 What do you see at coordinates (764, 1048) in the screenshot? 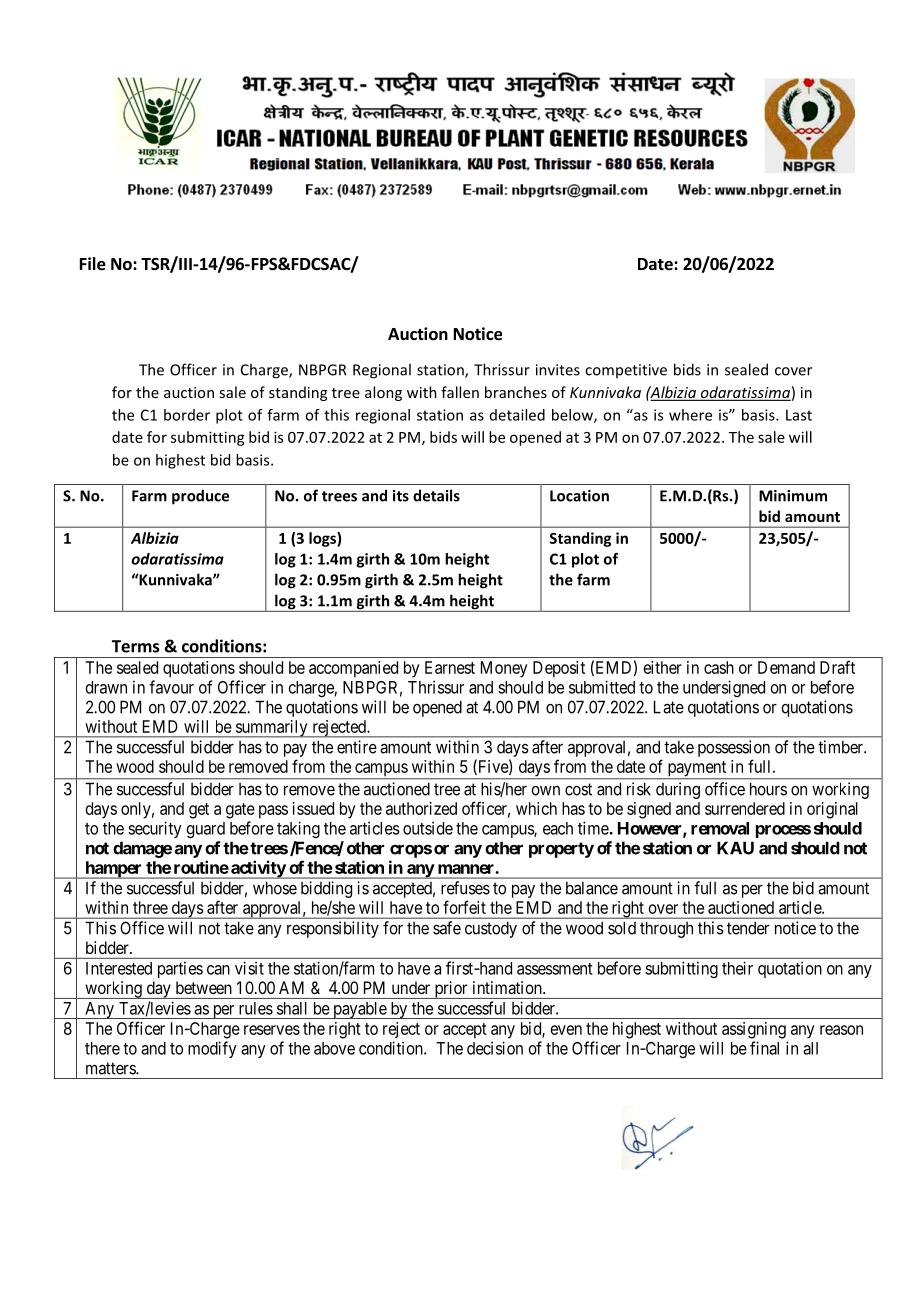
I see `final` at bounding box center [764, 1048].
